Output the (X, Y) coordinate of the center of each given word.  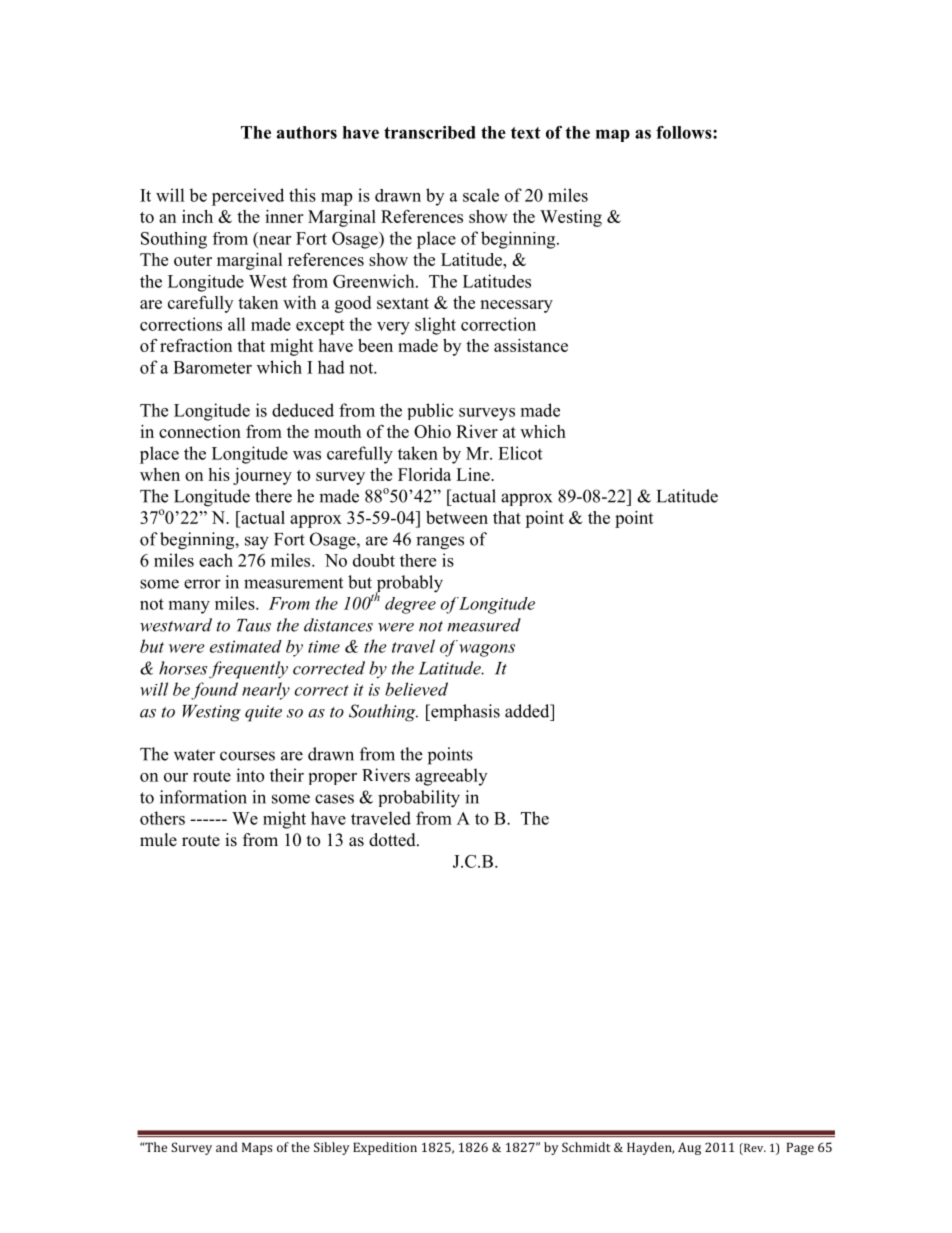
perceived (248, 197)
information (203, 797)
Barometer (212, 367)
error (202, 584)
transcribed (430, 132)
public (431, 411)
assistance (531, 345)
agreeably (451, 777)
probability (419, 799)
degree (410, 605)
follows (685, 132)
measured (484, 625)
